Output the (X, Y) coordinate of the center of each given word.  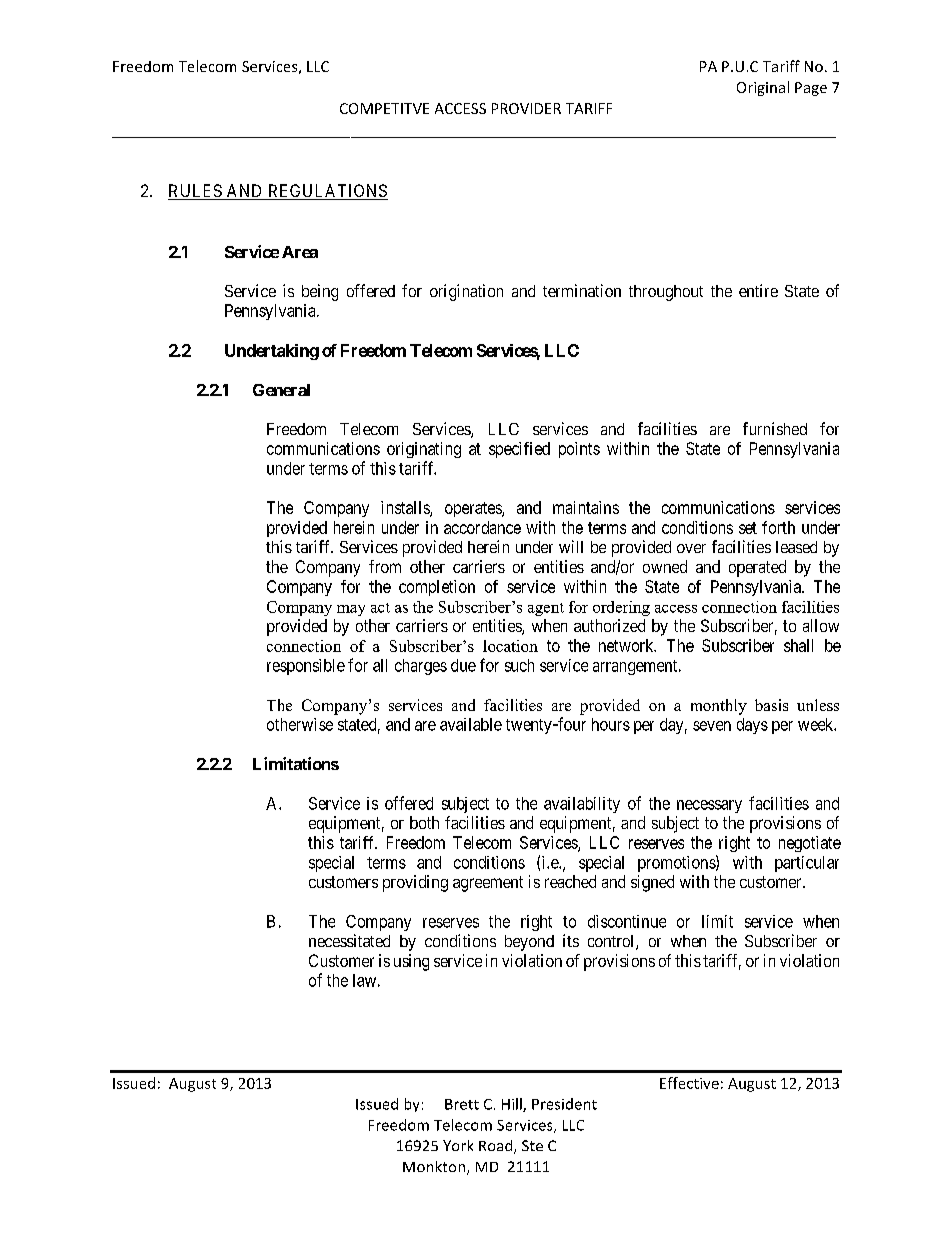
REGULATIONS (327, 192)
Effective (689, 1083)
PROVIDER (526, 108)
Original (763, 88)
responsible (306, 667)
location (510, 646)
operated (757, 568)
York (458, 1145)
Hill (513, 1105)
